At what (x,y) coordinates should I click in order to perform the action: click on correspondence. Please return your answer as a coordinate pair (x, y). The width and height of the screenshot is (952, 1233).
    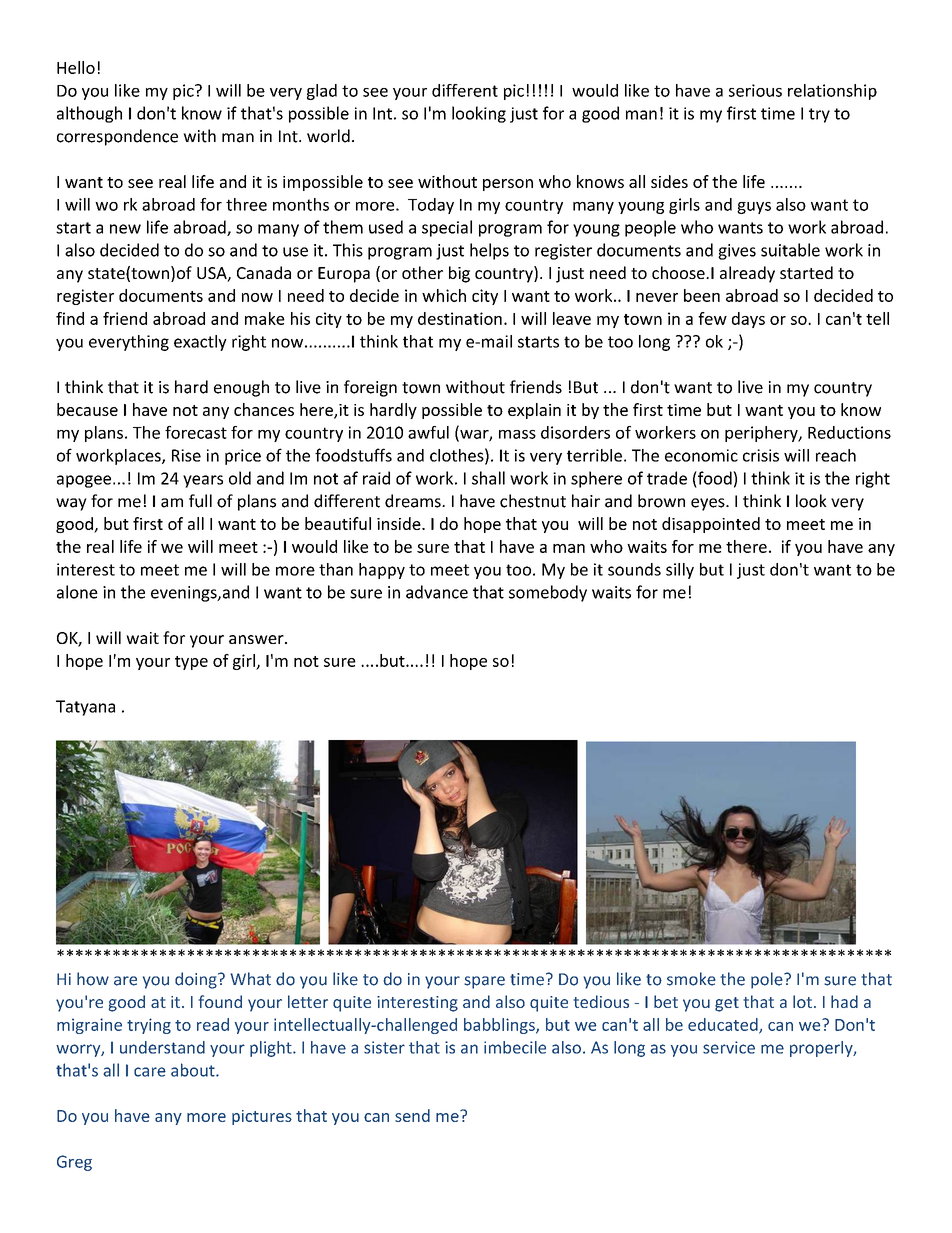
    Looking at the image, I should click on (117, 137).
